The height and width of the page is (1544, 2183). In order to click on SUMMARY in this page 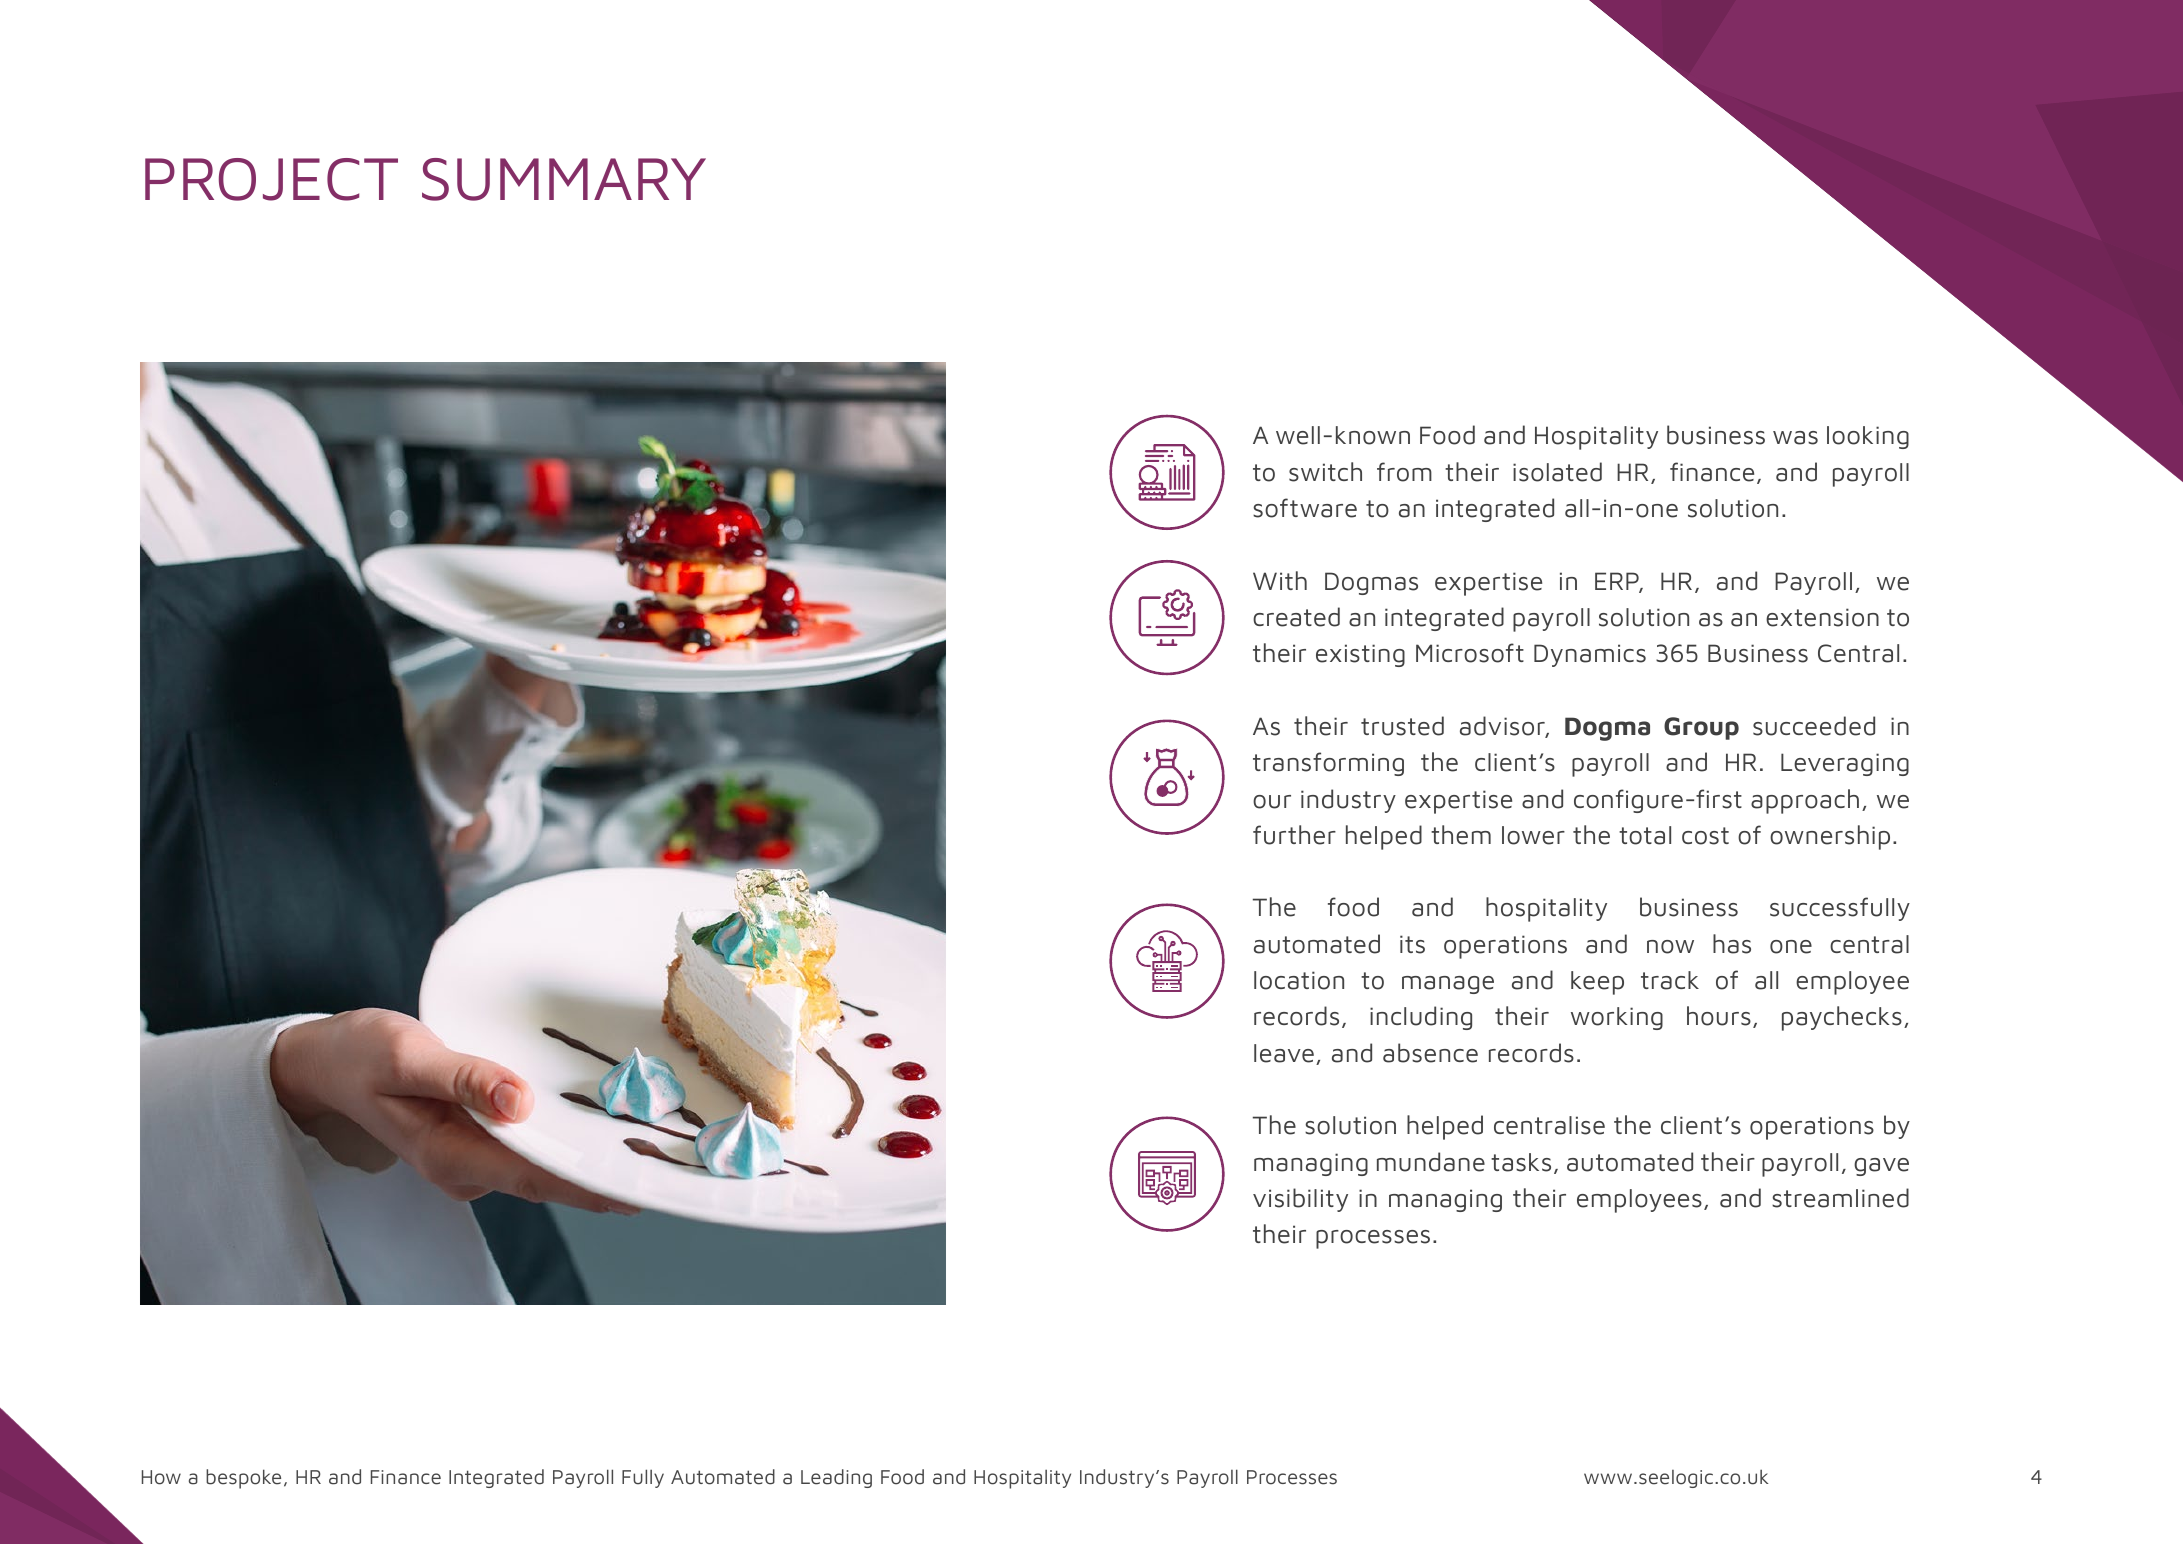, I will do `click(564, 179)`.
